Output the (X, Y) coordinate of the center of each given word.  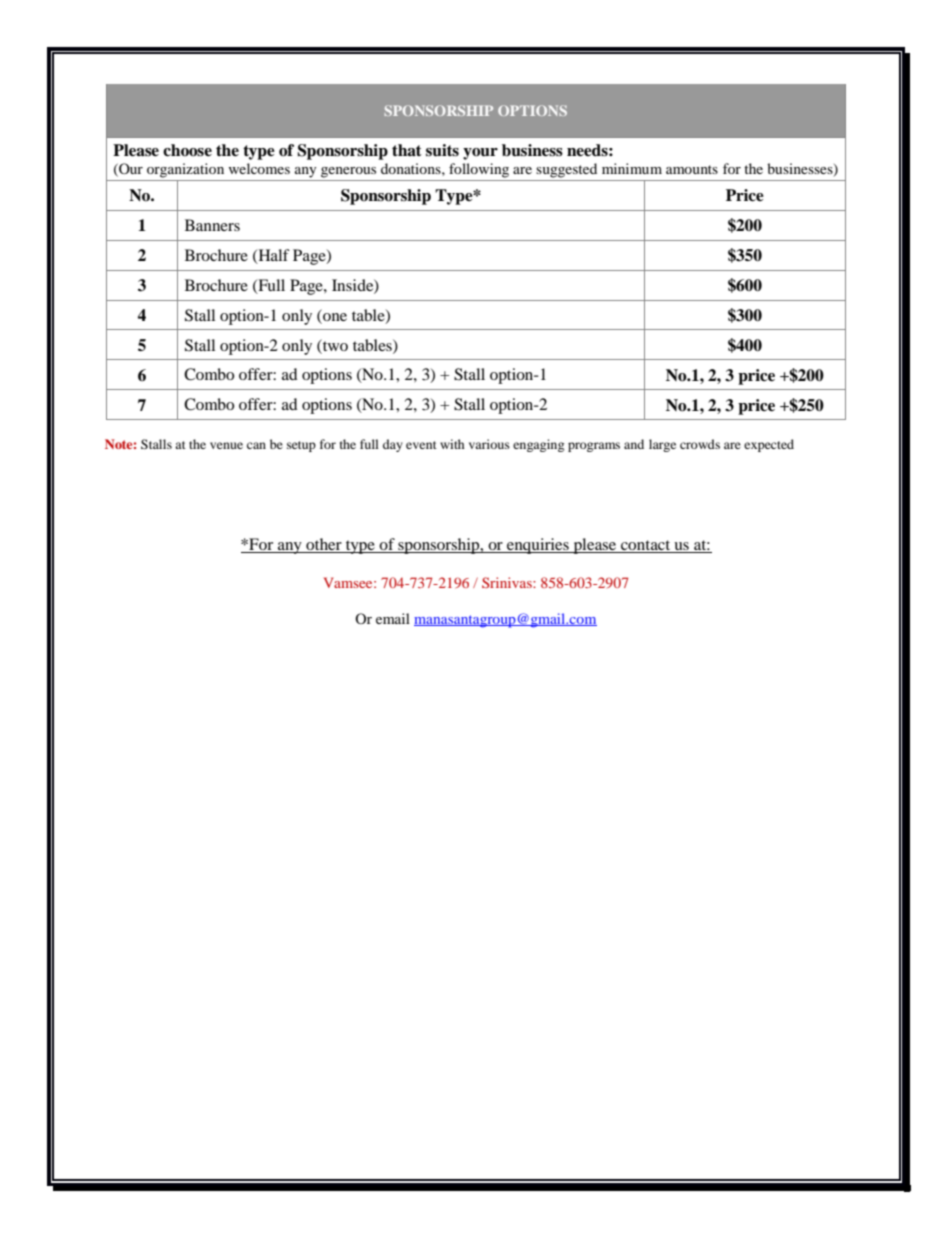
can (256, 445)
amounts (692, 169)
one (335, 317)
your (480, 154)
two (334, 345)
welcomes (259, 168)
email (393, 618)
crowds (700, 444)
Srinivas (508, 582)
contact (646, 546)
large (662, 445)
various (489, 444)
